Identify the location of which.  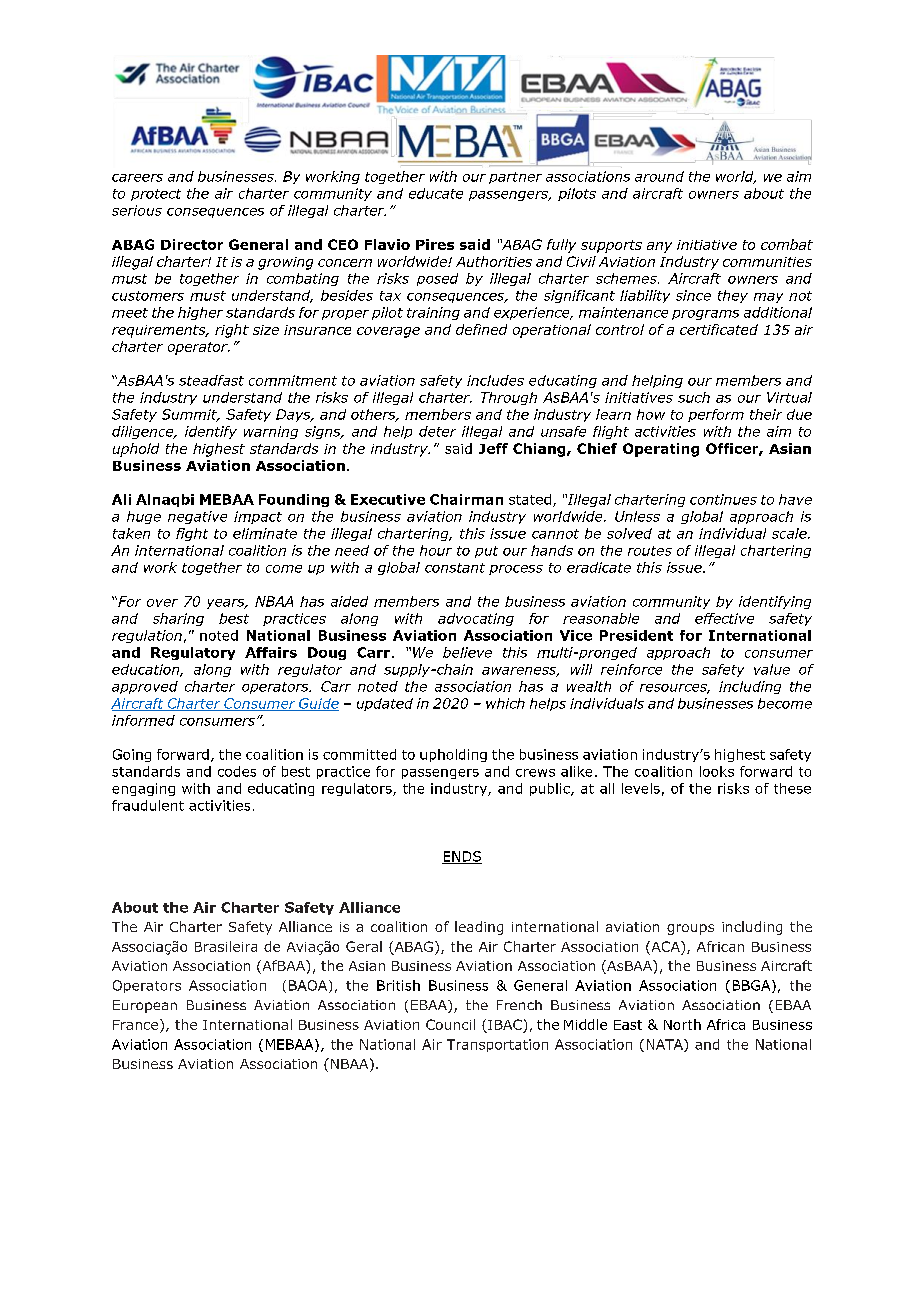
(505, 703).
